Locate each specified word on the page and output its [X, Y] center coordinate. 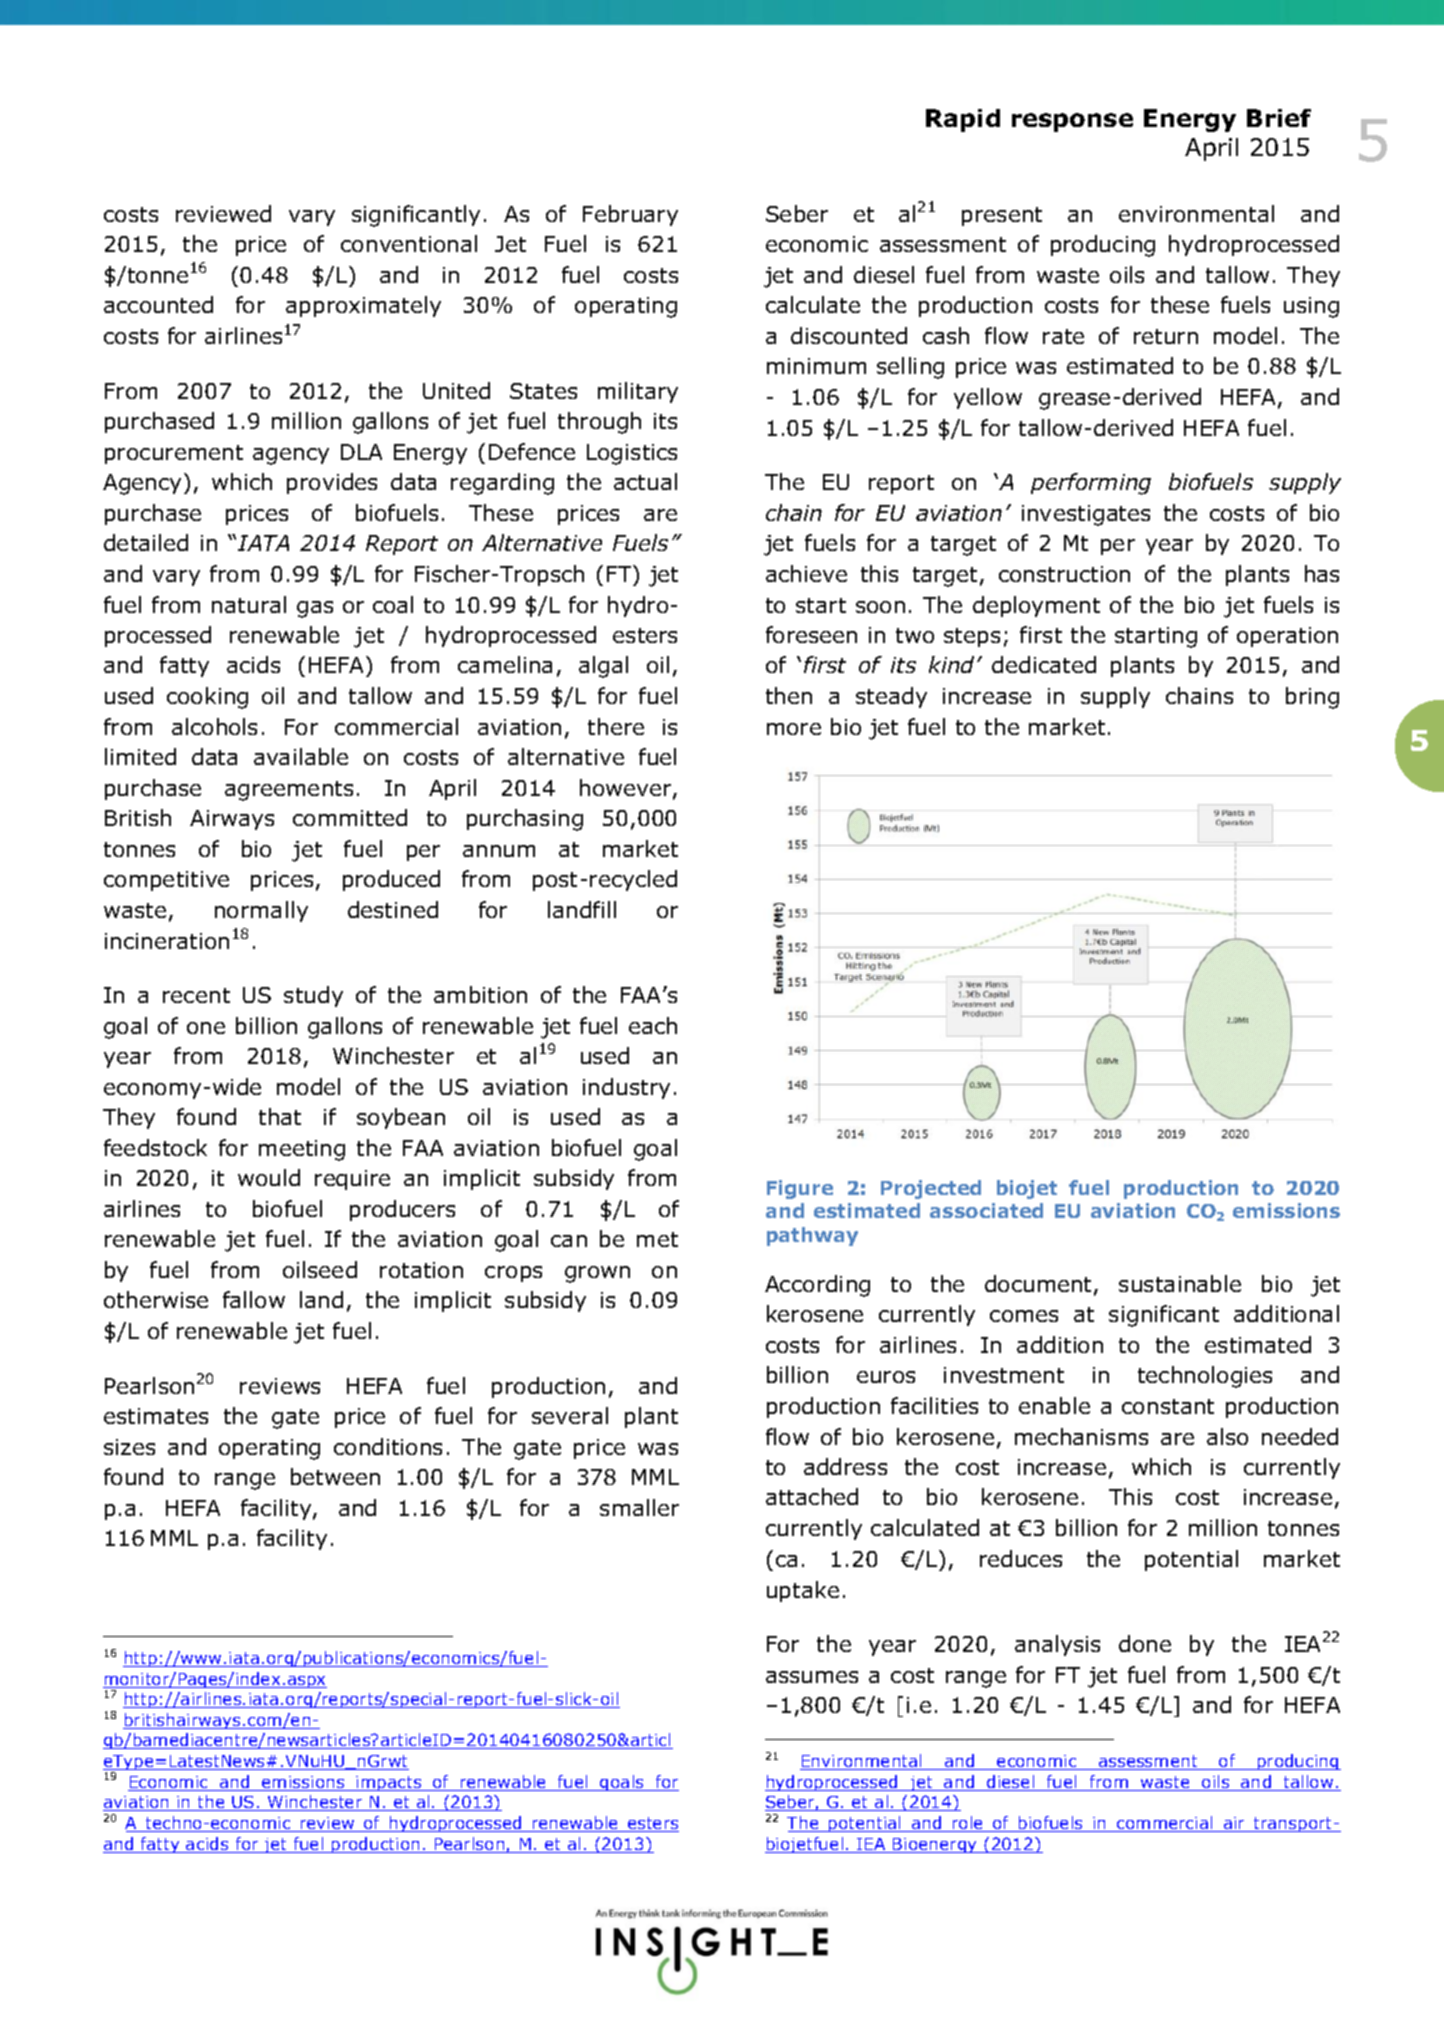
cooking [207, 698]
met [657, 1239]
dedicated [1044, 664]
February [630, 215]
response [1072, 122]
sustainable [1180, 1283]
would [269, 1177]
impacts [389, 1783]
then [789, 695]
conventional [409, 243]
